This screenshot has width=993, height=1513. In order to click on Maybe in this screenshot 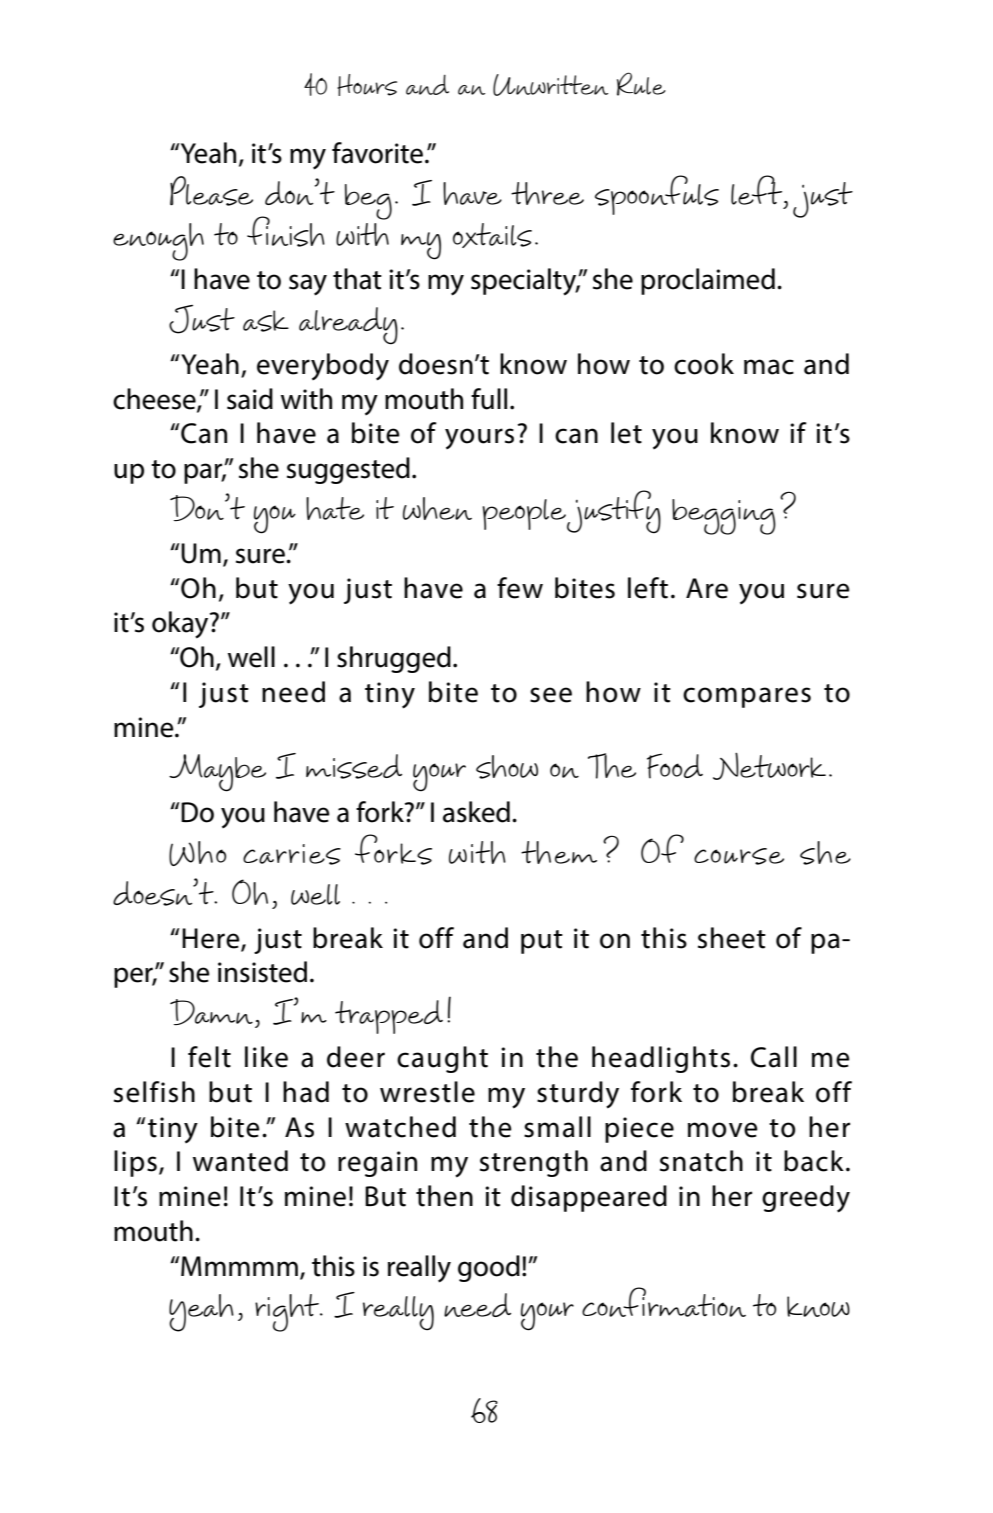, I will do `click(217, 773)`.
